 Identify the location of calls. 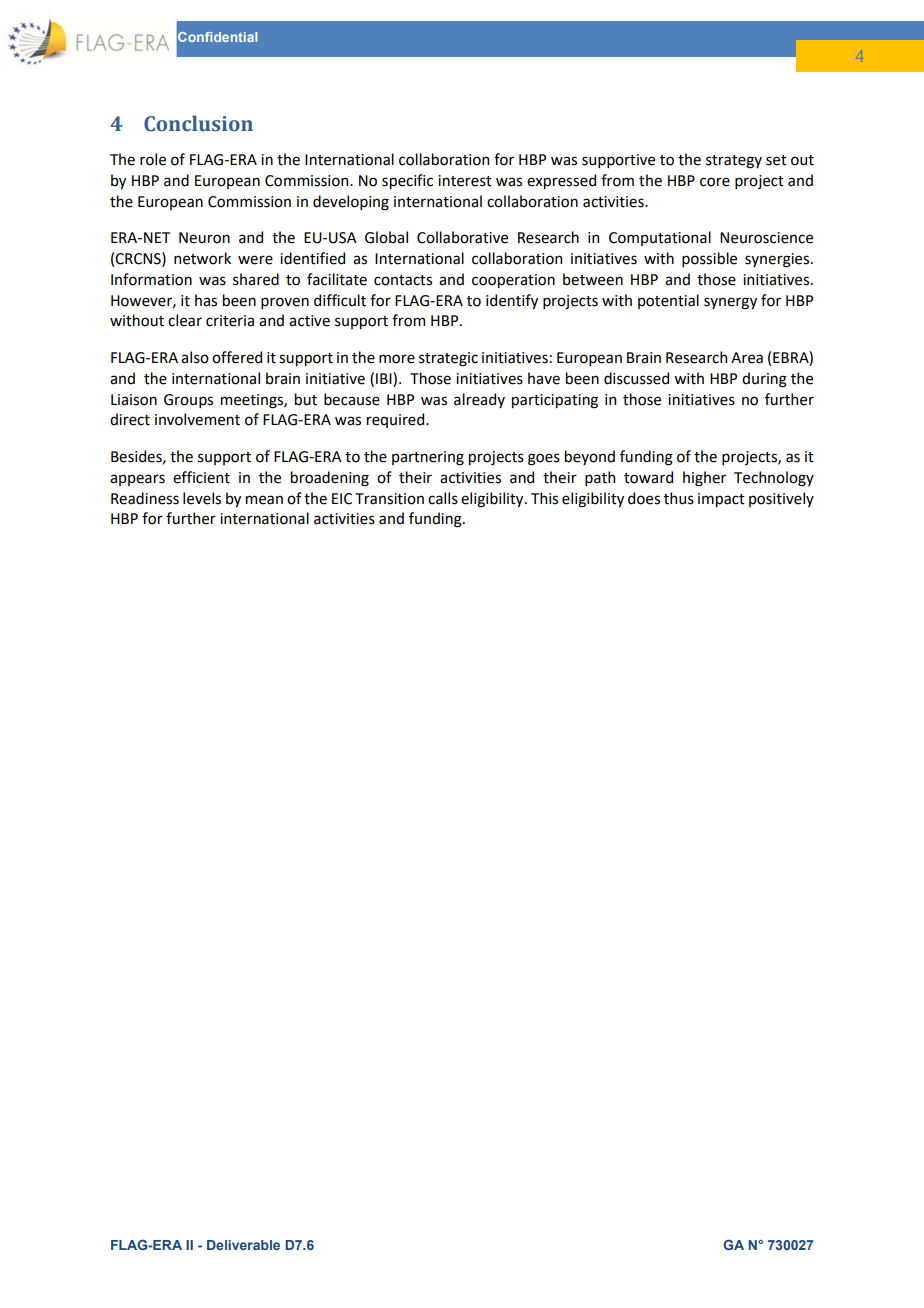
(443, 498).
